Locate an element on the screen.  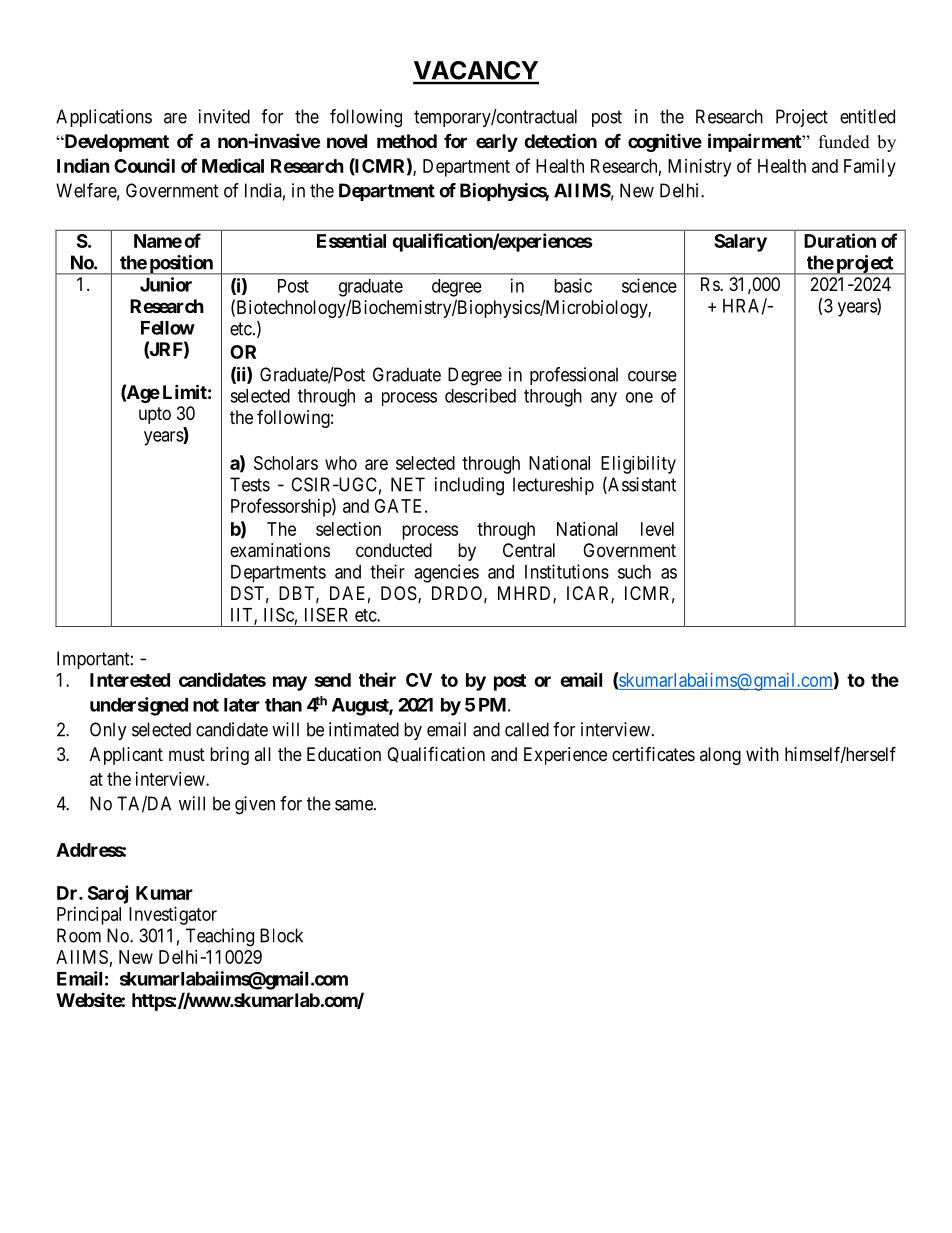
Tests is located at coordinates (250, 484).
